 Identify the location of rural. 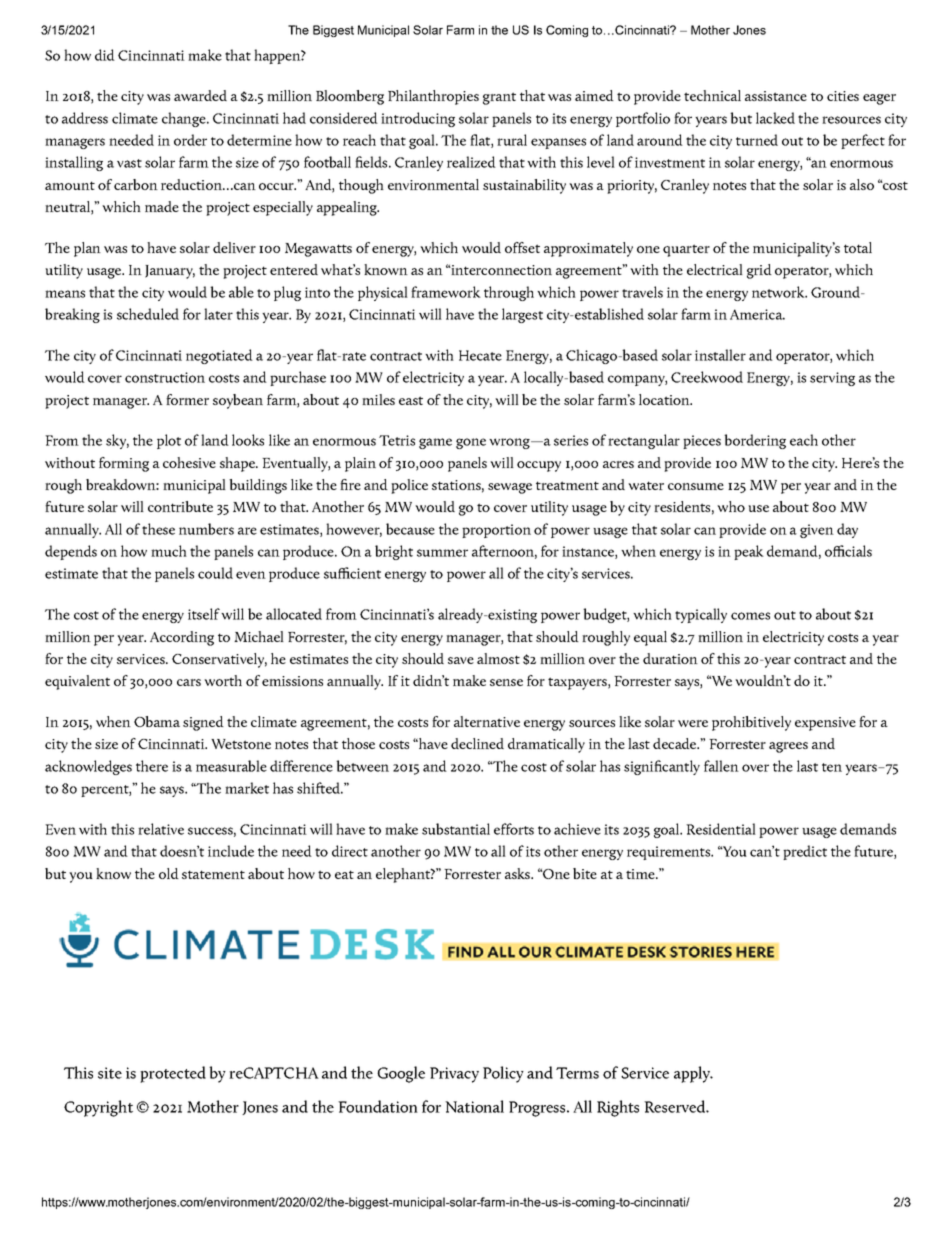
(512, 140).
